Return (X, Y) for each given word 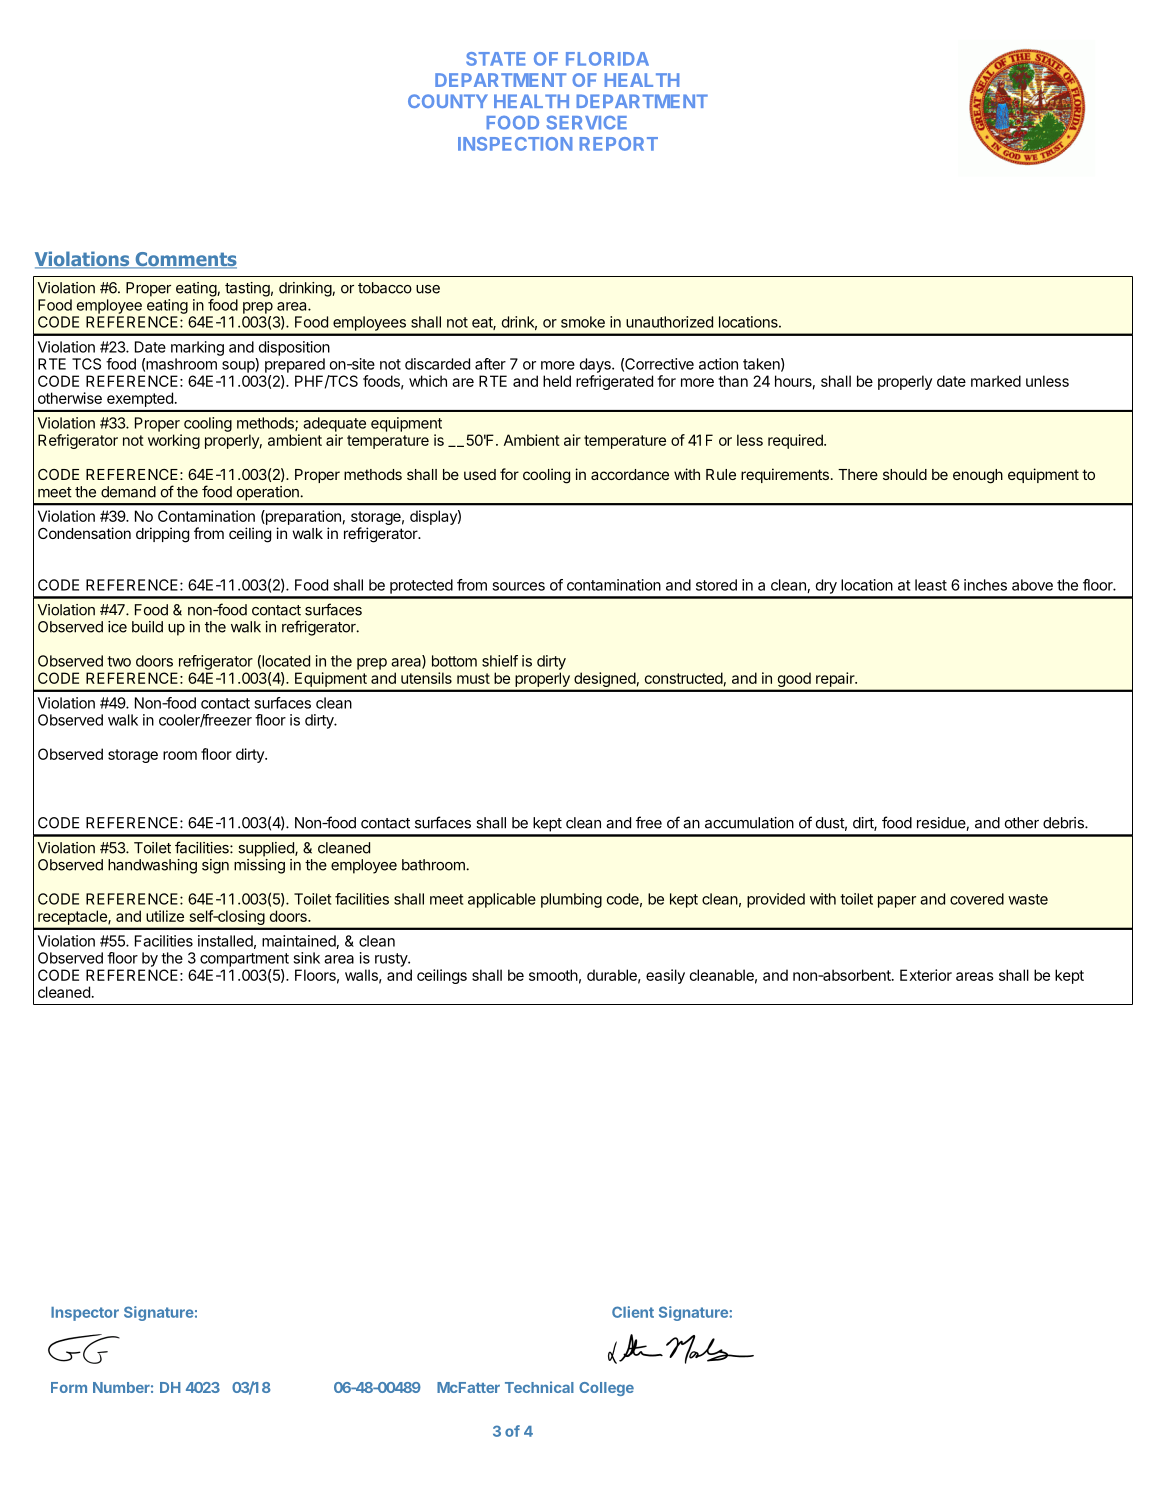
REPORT (619, 144)
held (557, 381)
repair (836, 679)
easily (665, 976)
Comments (185, 260)
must (473, 678)
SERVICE (587, 123)
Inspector (85, 1314)
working (174, 441)
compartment (244, 960)
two (119, 661)
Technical (539, 1387)
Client (633, 1312)
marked (996, 381)
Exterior (926, 975)
